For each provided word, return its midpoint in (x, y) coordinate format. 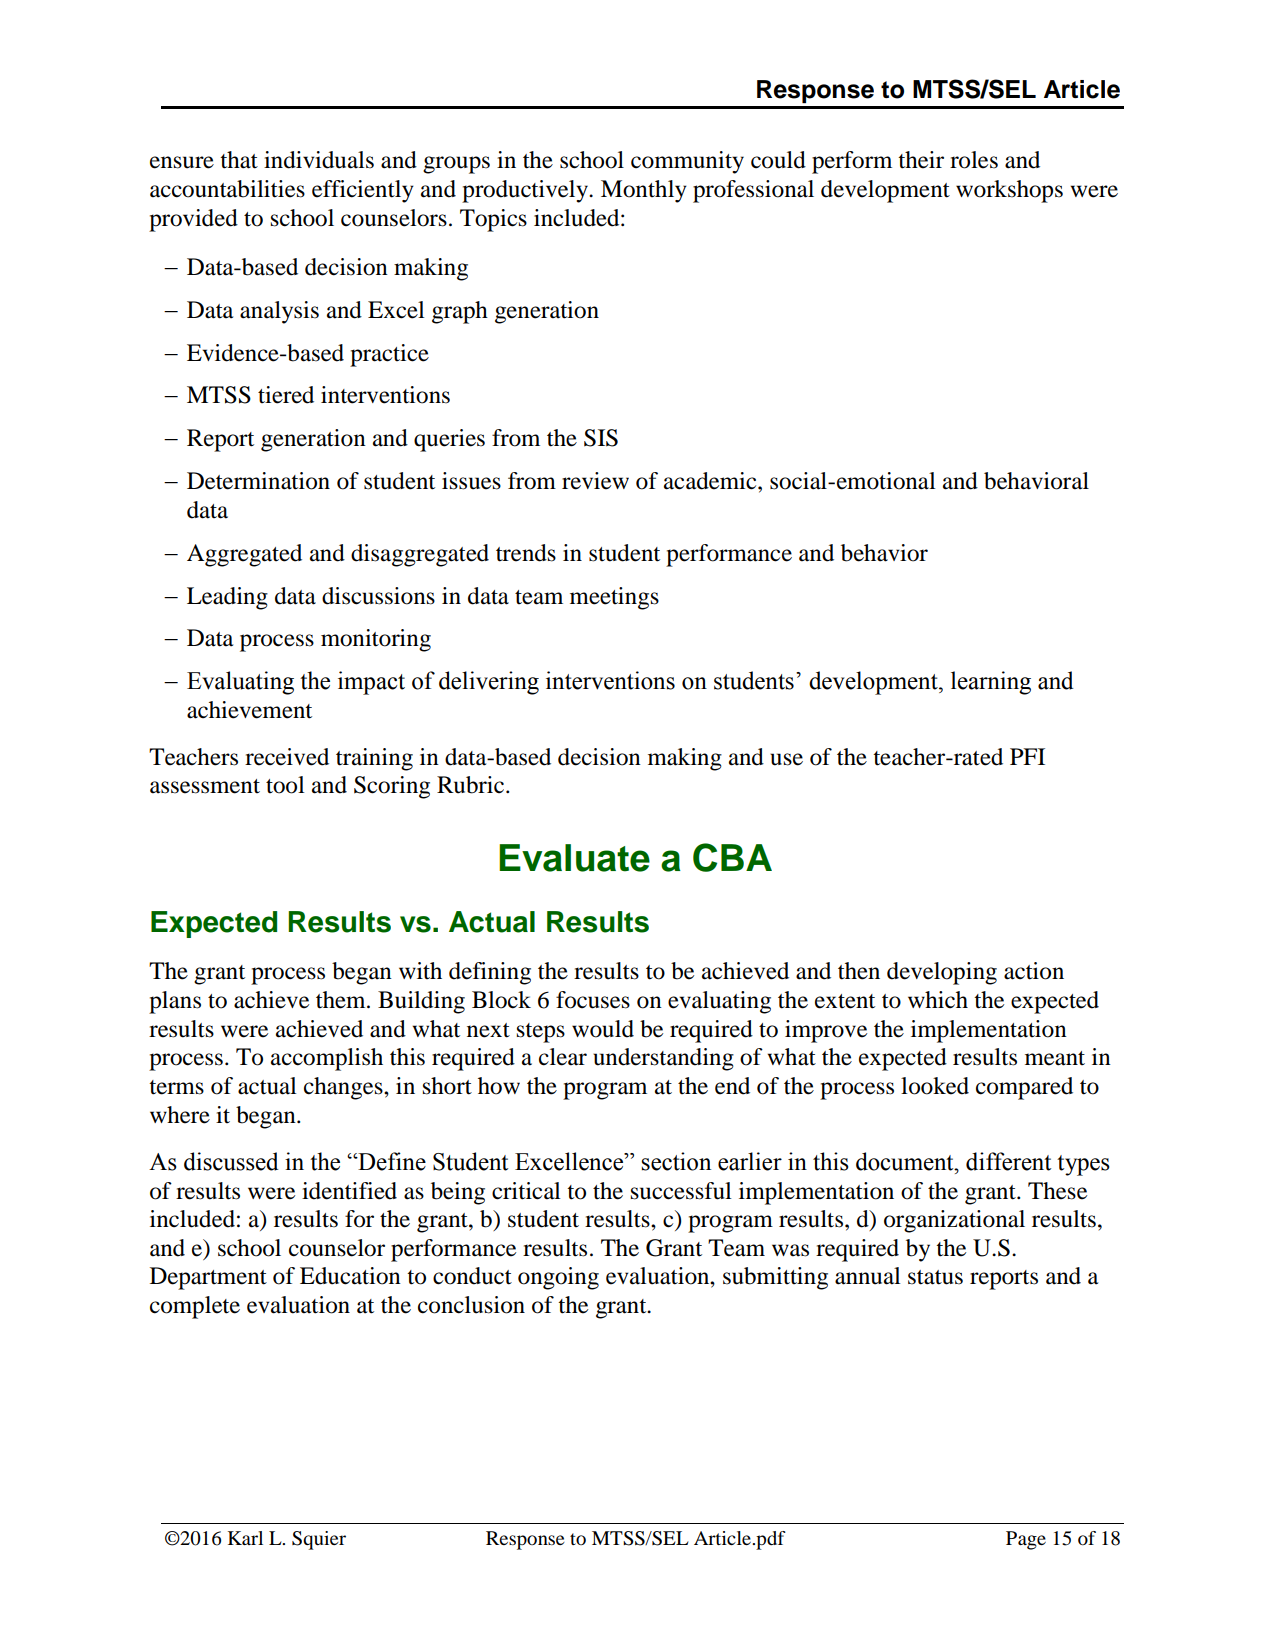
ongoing (558, 1278)
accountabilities (227, 189)
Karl (245, 1538)
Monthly (644, 191)
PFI (1027, 756)
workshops (1009, 191)
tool (285, 785)
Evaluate (574, 858)
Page (1026, 1540)
